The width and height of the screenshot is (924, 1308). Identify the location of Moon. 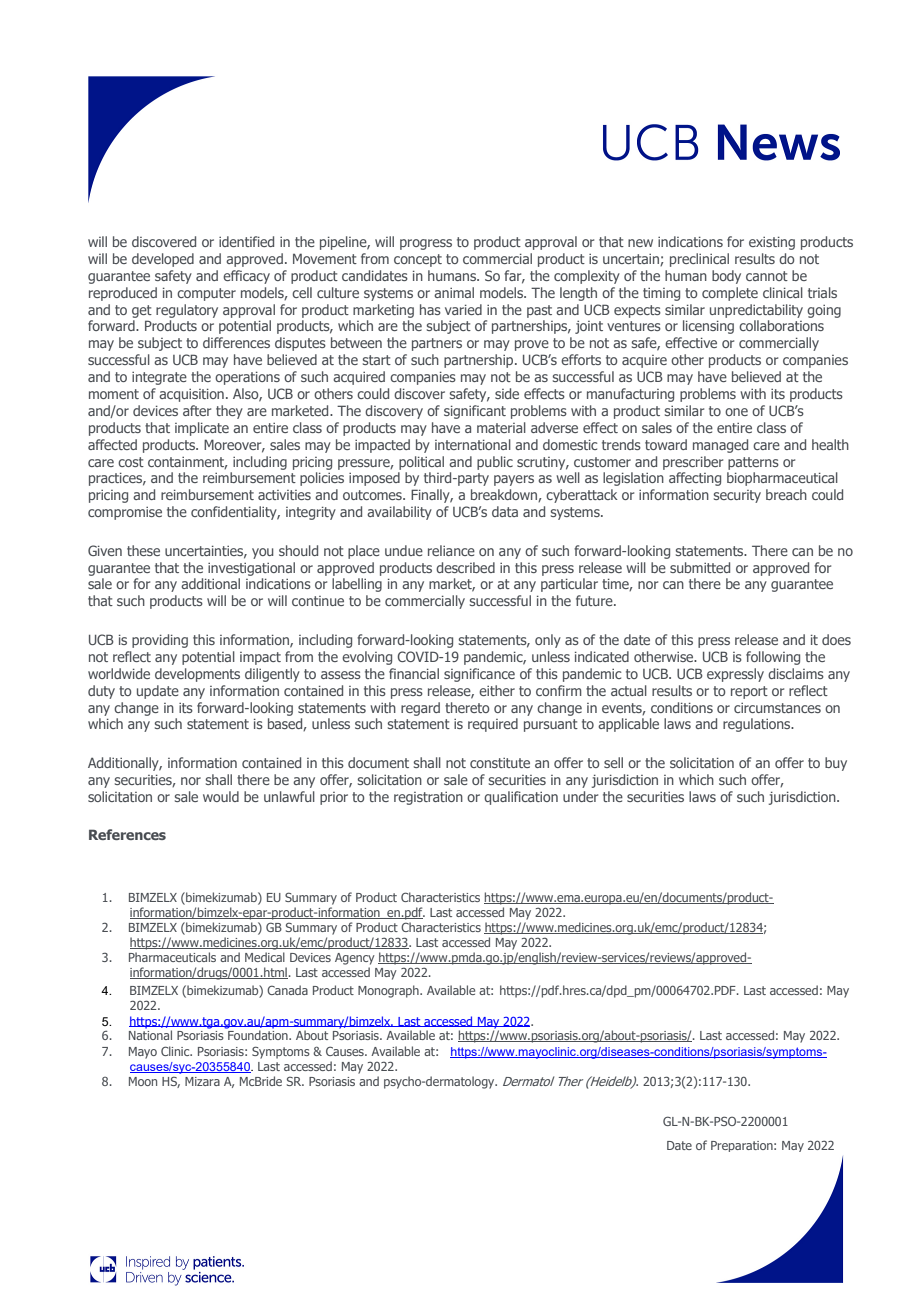
(143, 1081).
